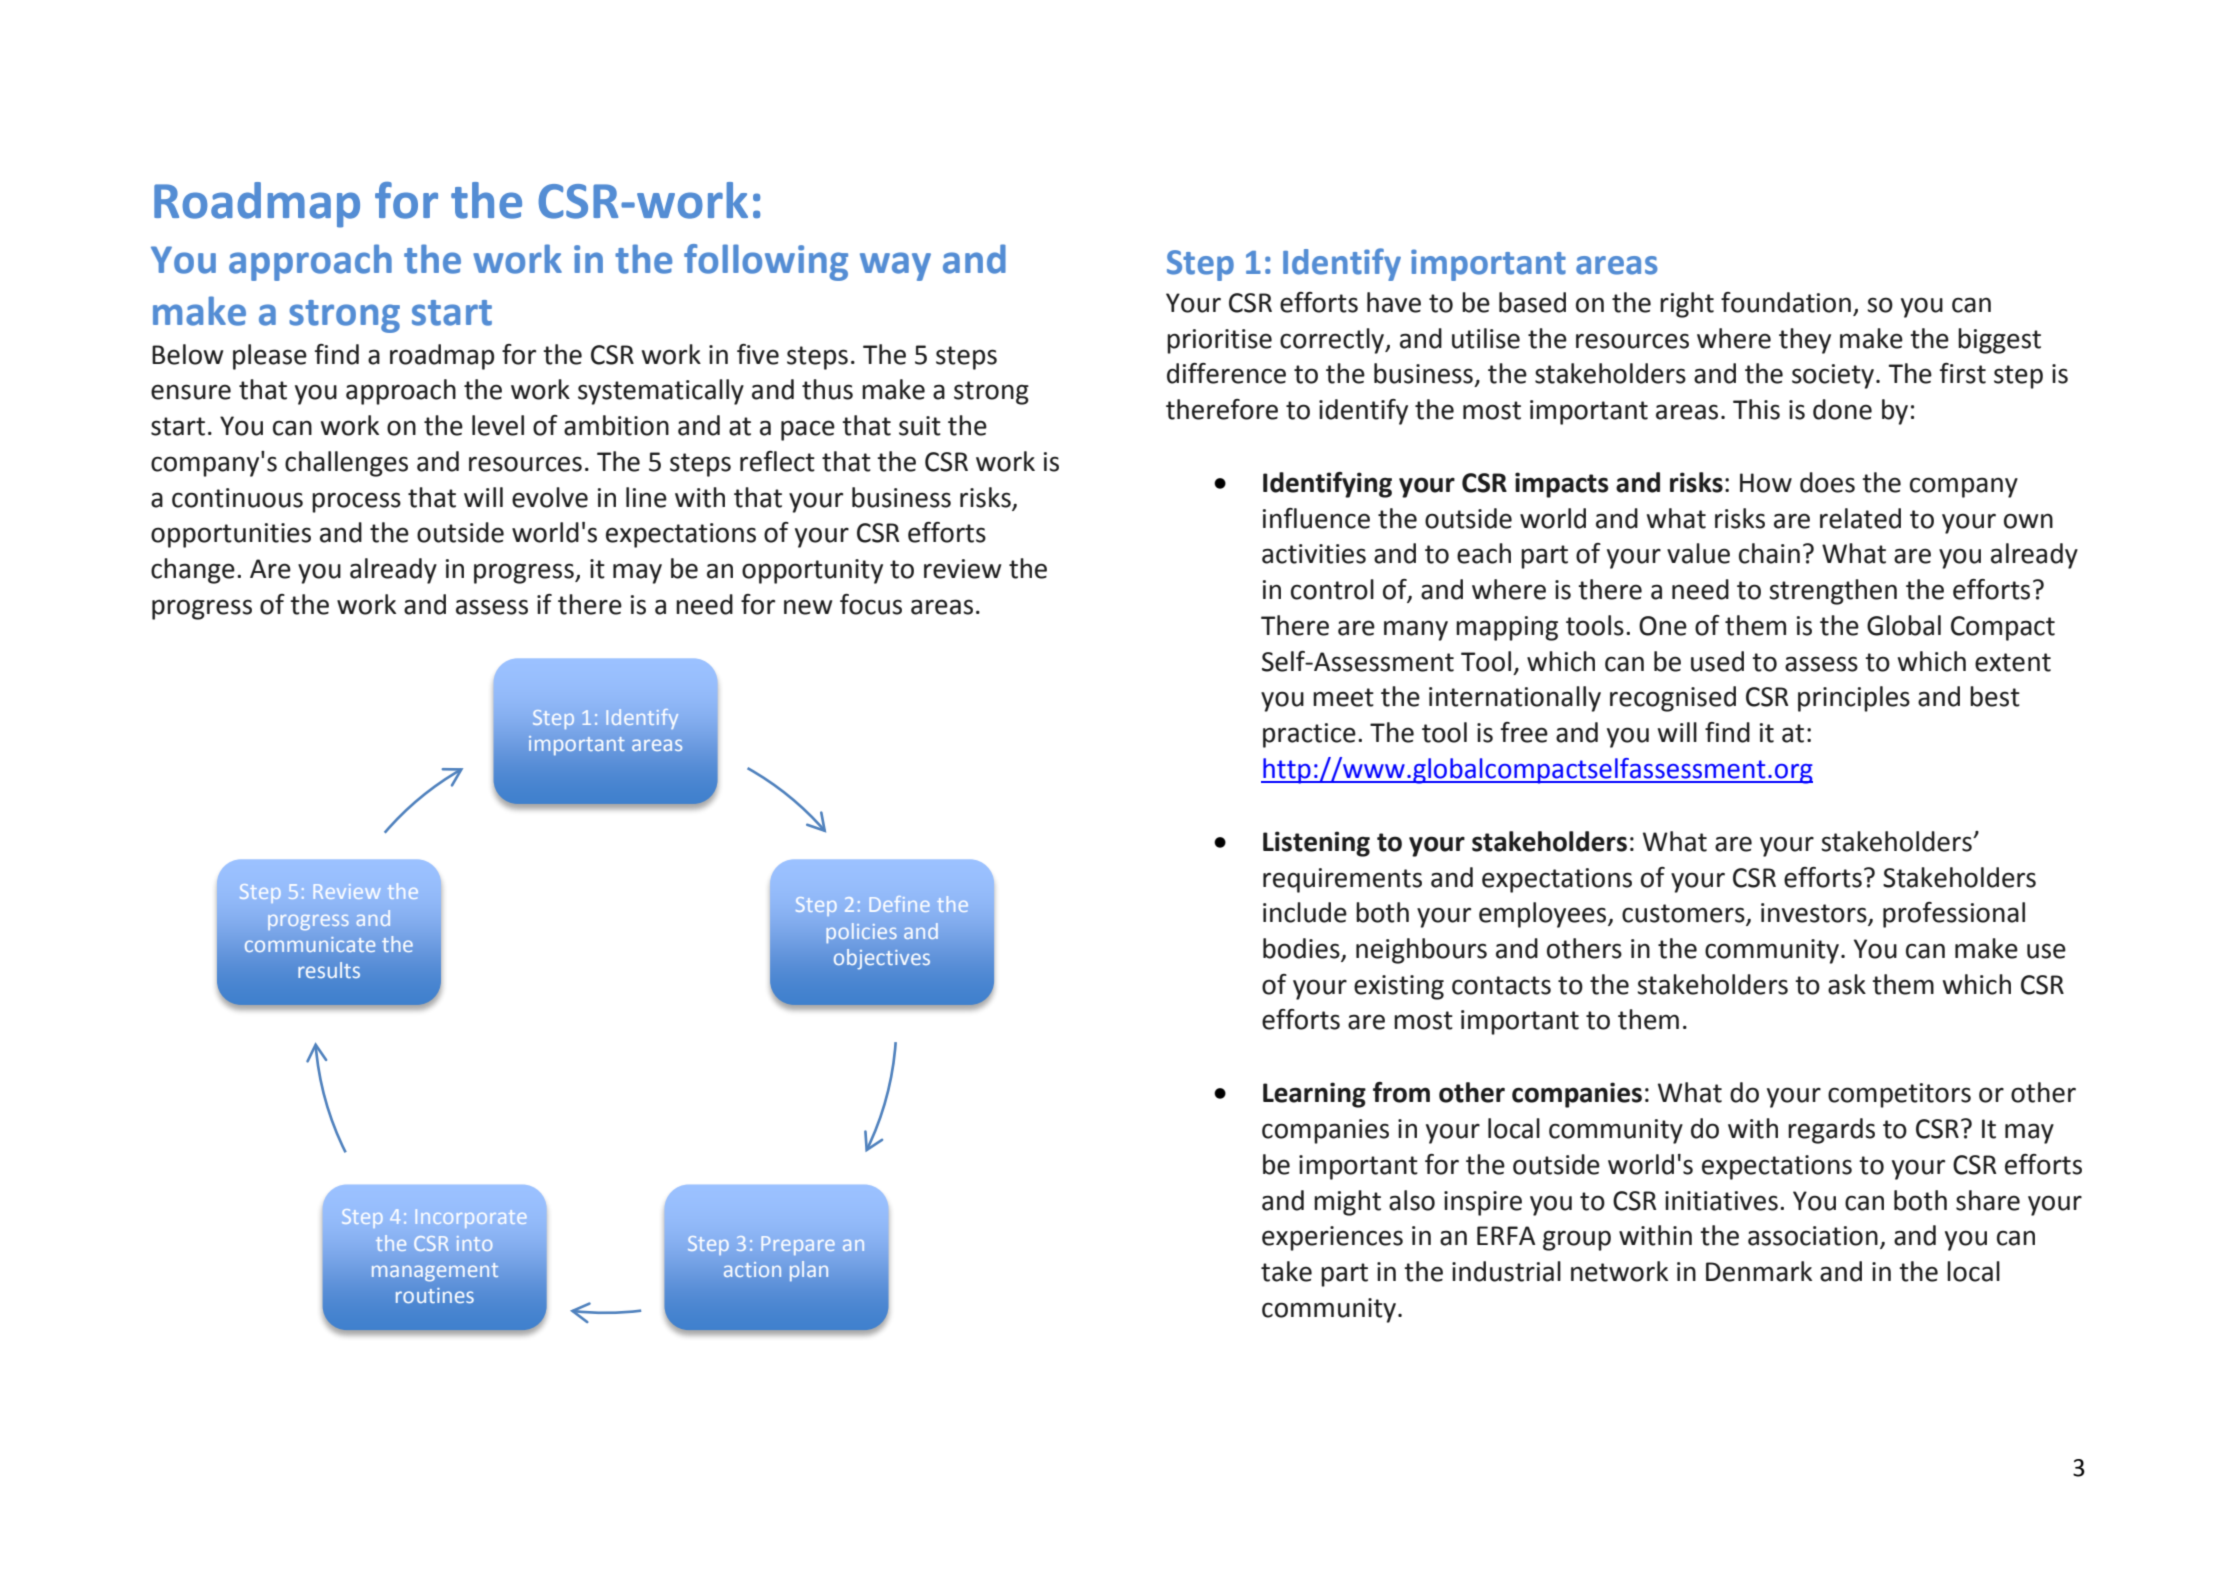 Image resolution: width=2237 pixels, height=1583 pixels. Describe the element at coordinates (1309, 735) in the page. I see `practice` at that location.
